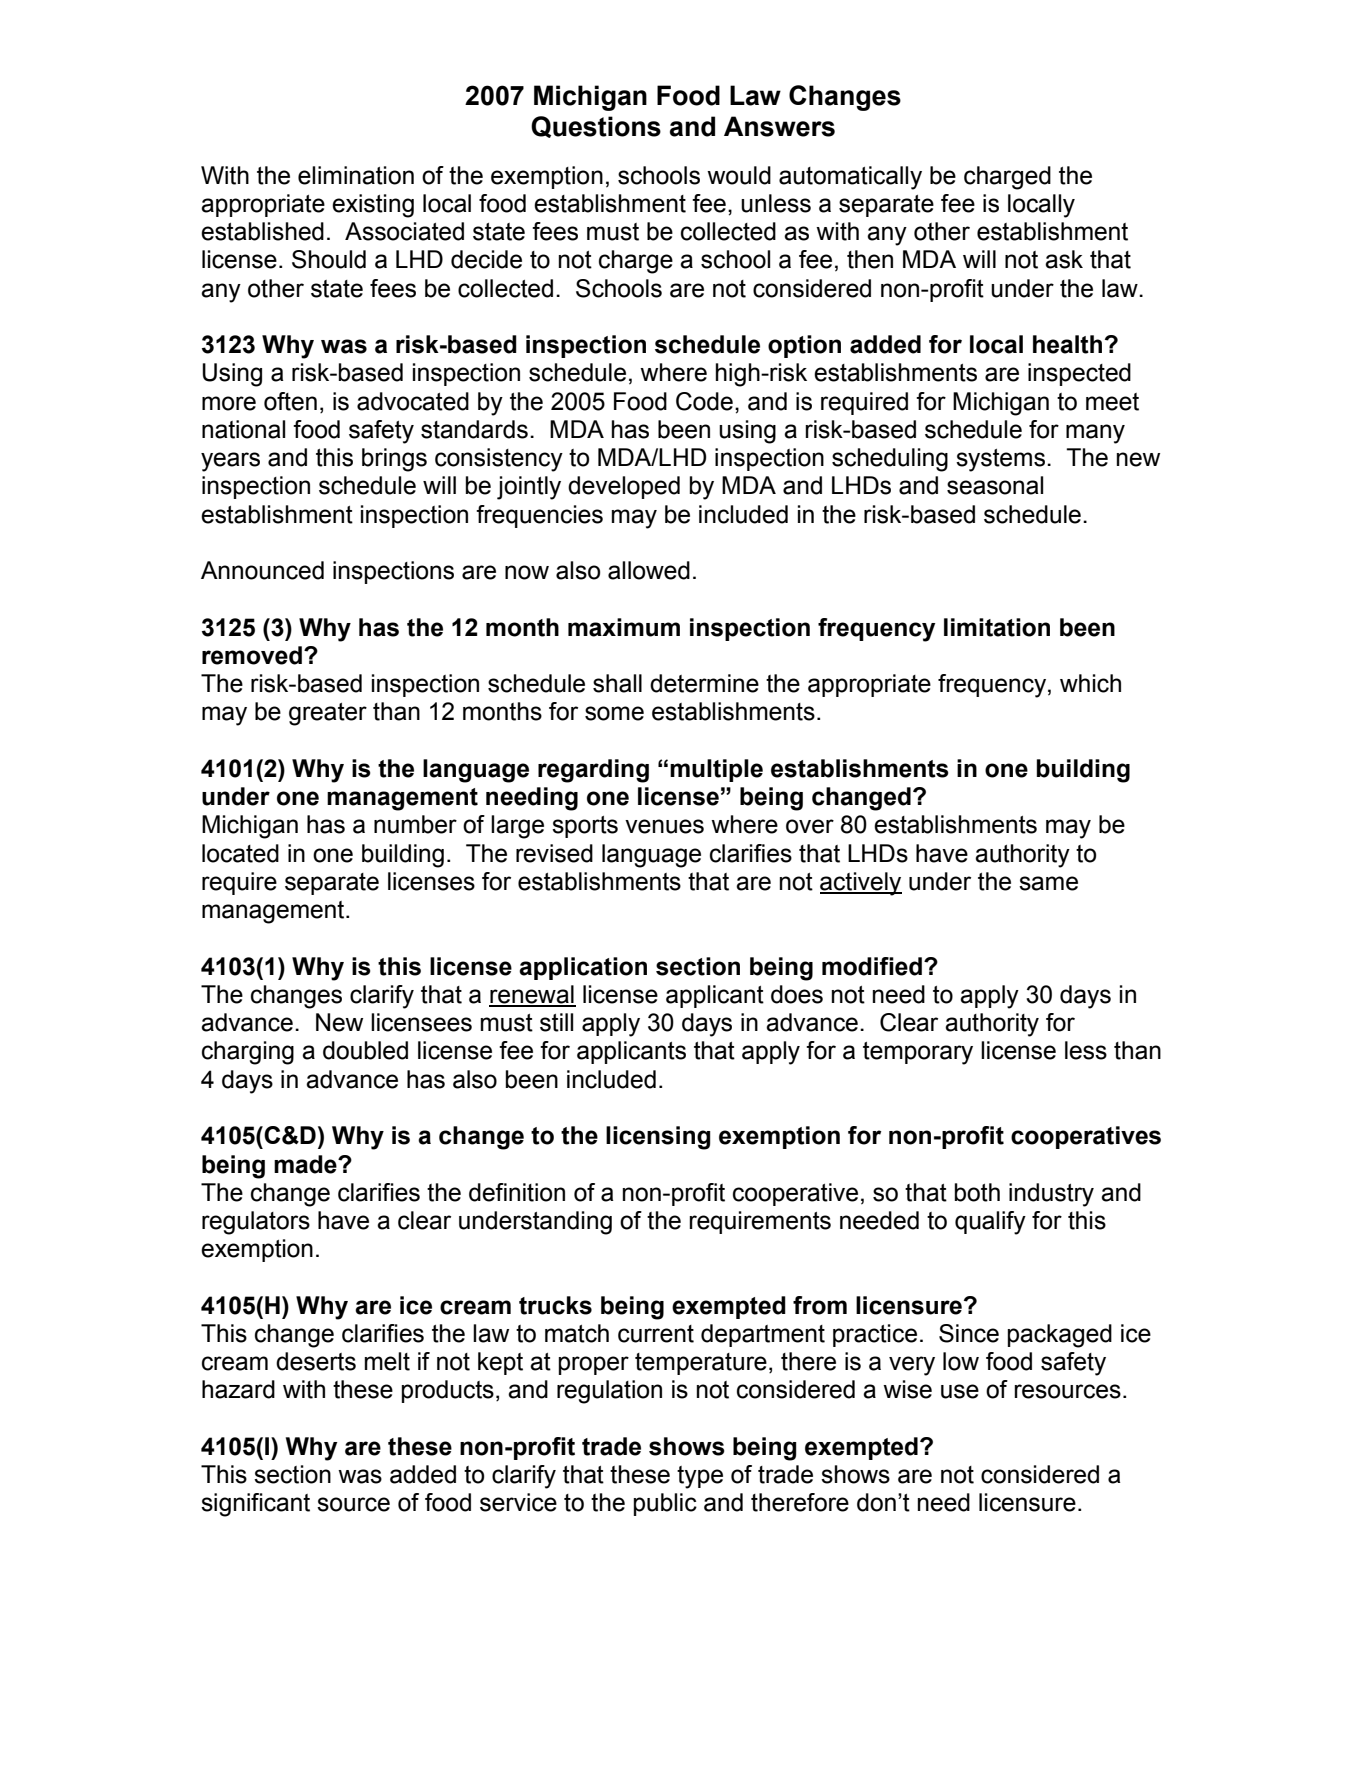 The image size is (1367, 1769). I want to click on often, so click(290, 401).
